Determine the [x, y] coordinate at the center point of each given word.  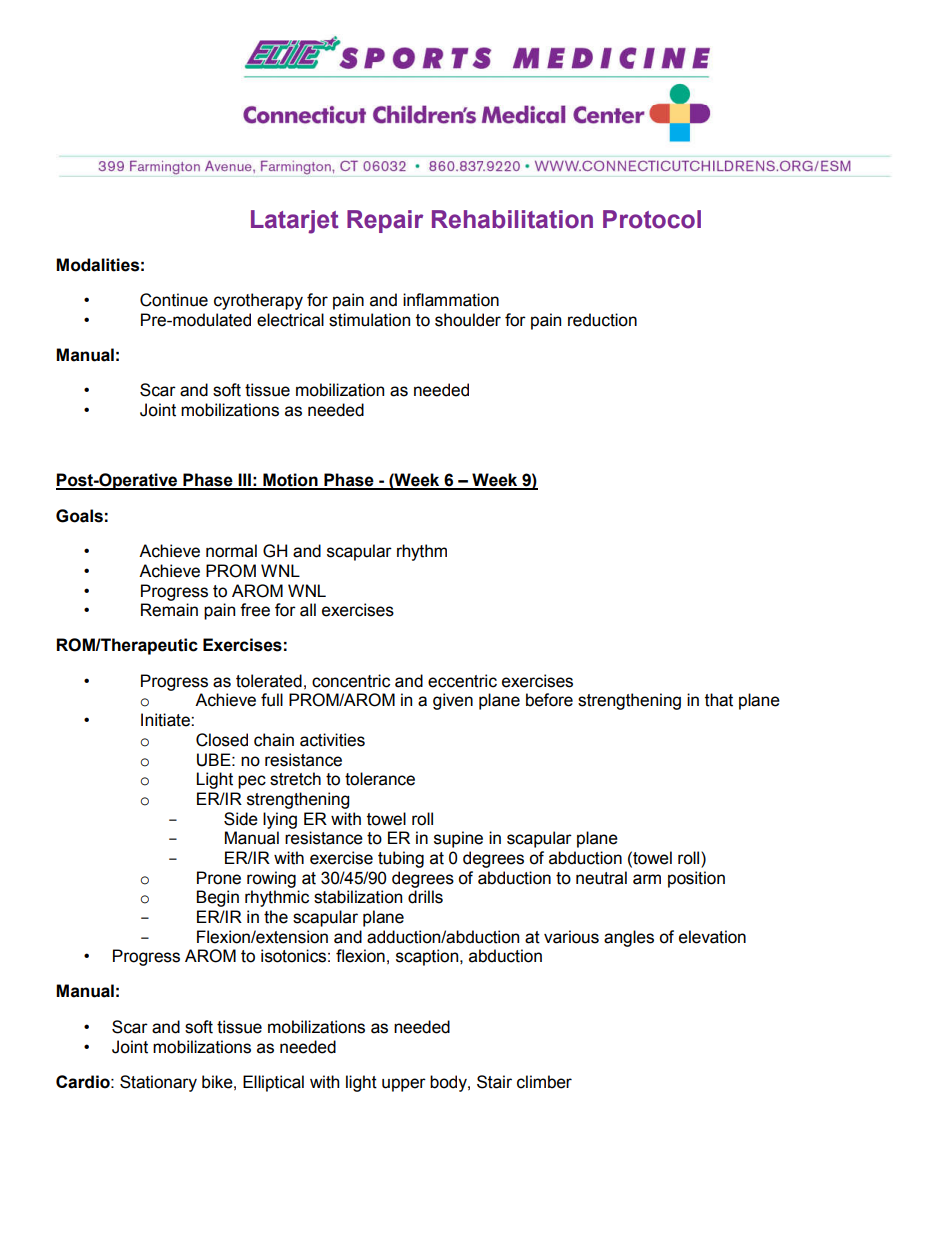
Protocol [652, 219]
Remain [169, 610]
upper [404, 1085]
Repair [385, 221]
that [719, 700]
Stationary [158, 1083]
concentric [351, 681]
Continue [174, 300]
